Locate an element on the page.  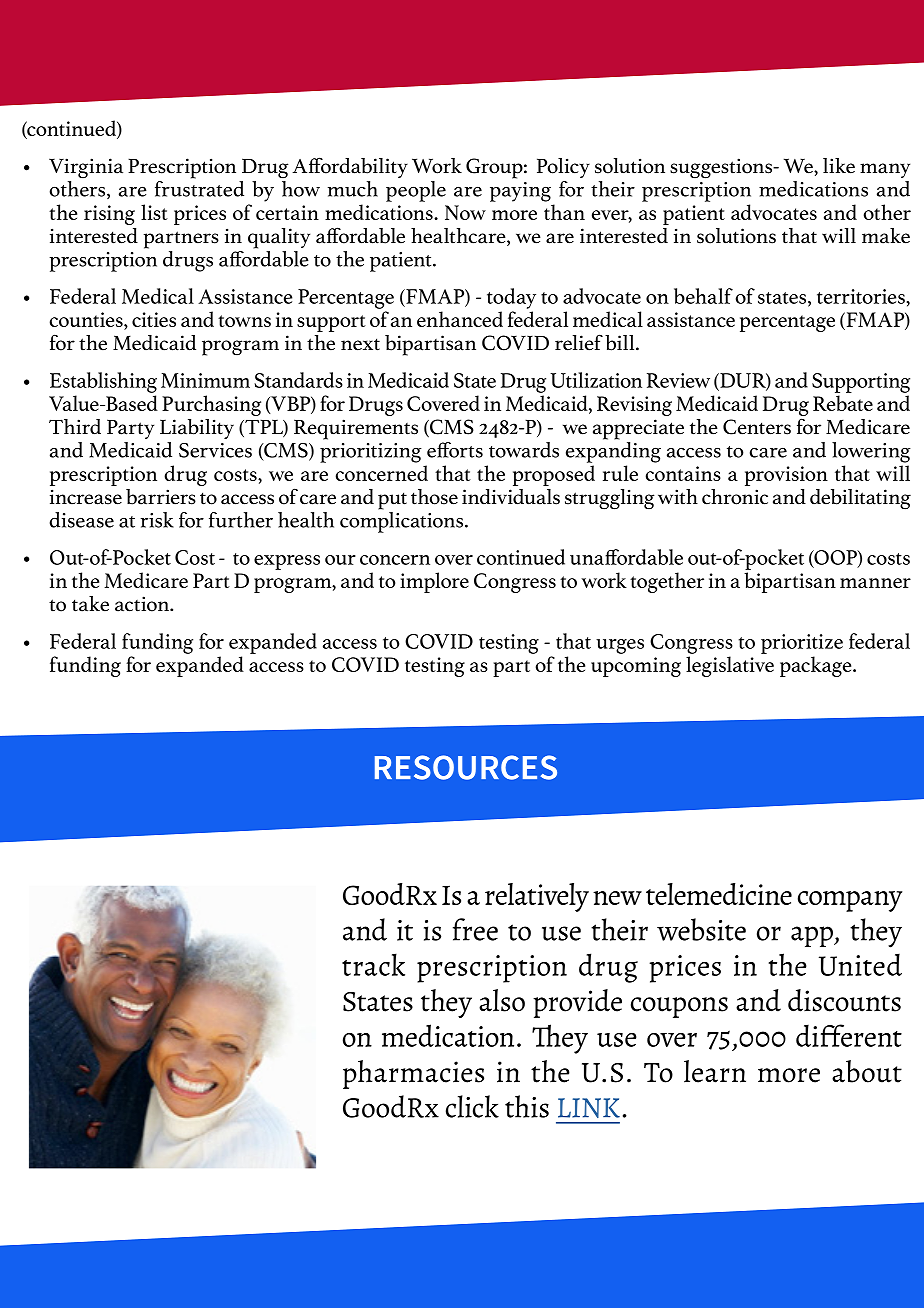
pharmacies is located at coordinates (413, 1074).
